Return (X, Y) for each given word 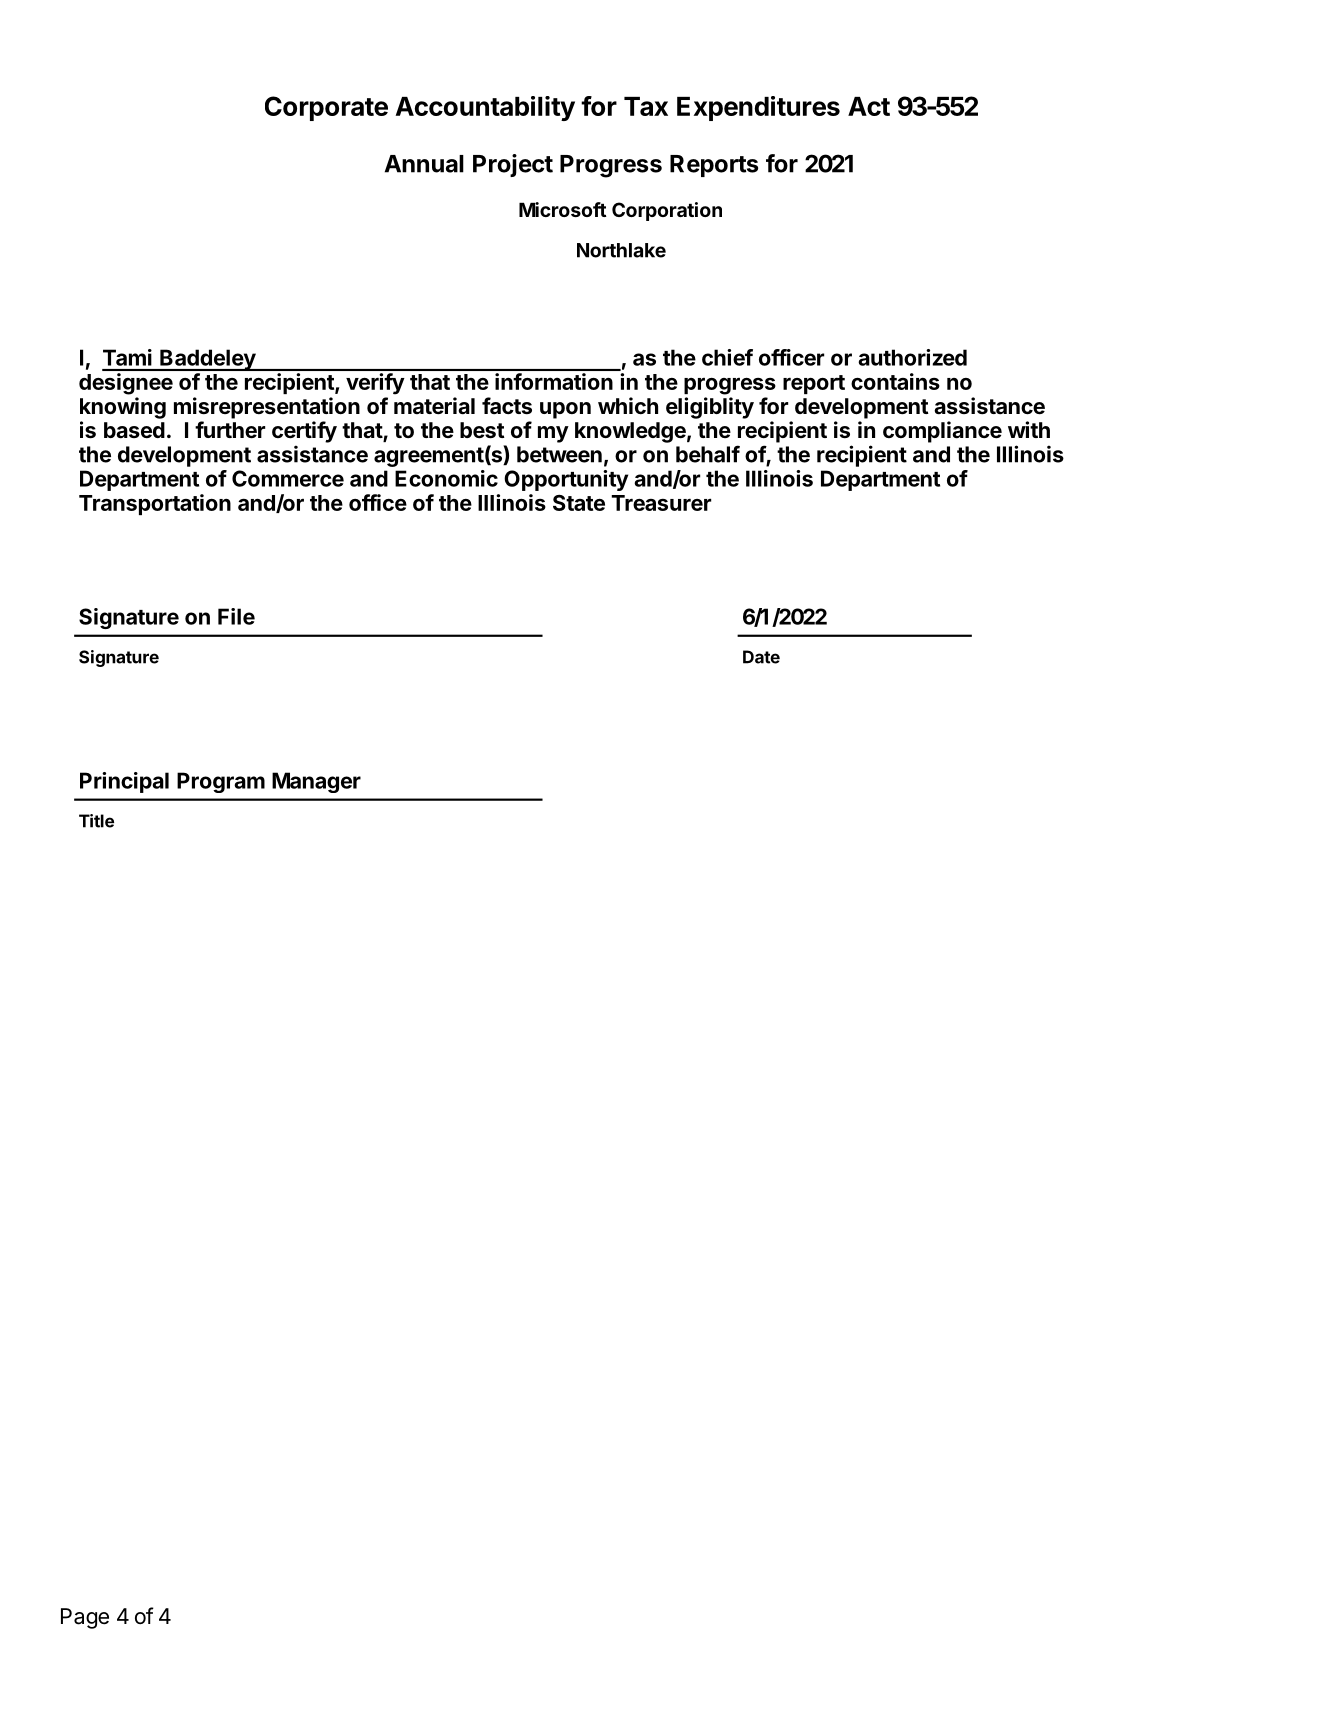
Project (513, 165)
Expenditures (758, 108)
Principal (124, 782)
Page (85, 1618)
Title (96, 821)
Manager (316, 782)
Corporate (326, 108)
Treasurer (661, 503)
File (236, 616)
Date (761, 657)
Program (221, 782)
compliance (942, 432)
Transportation (155, 504)
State (579, 503)
